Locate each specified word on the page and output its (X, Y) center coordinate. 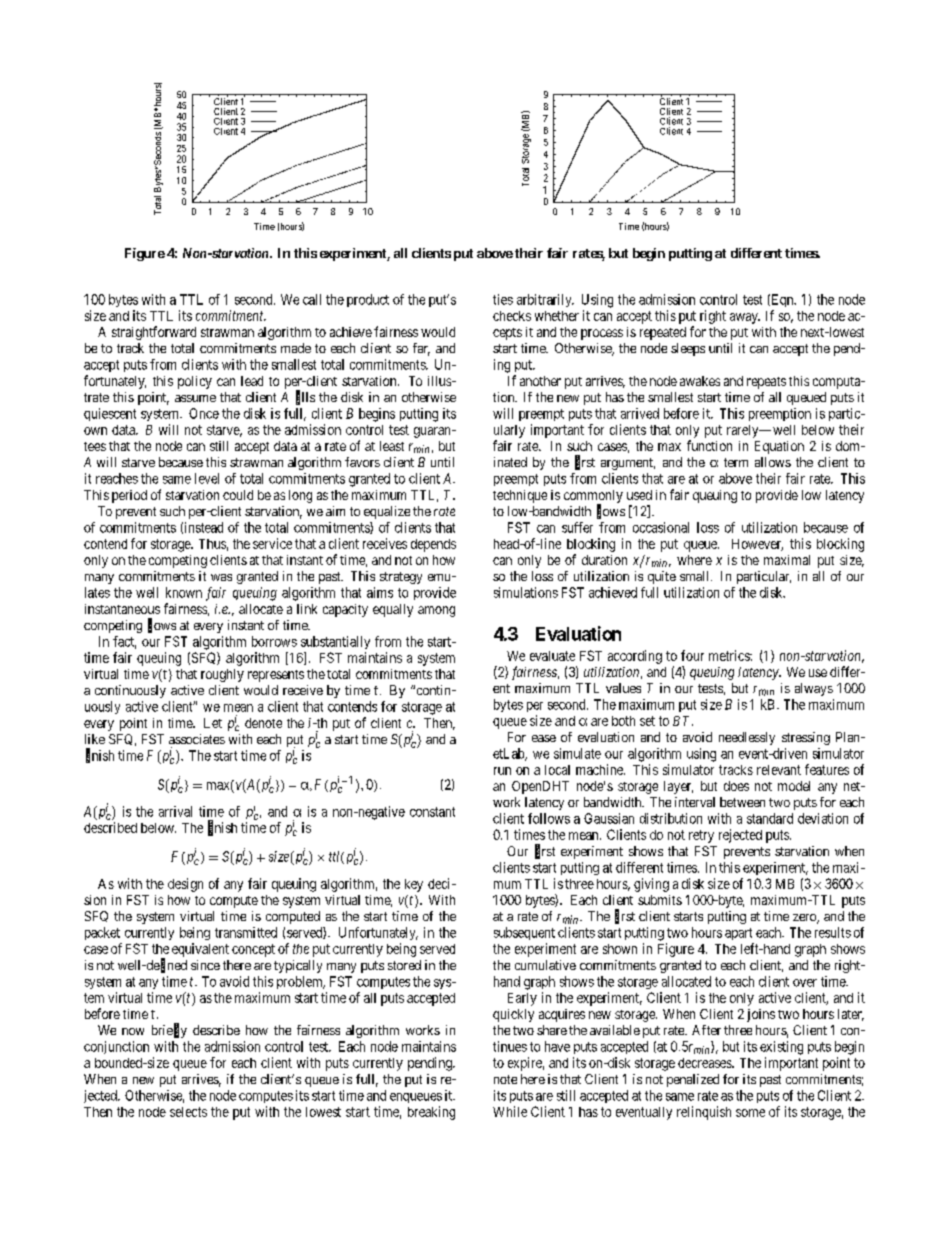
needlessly (747, 738)
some (750, 1113)
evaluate (552, 656)
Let (213, 723)
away (745, 318)
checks (512, 316)
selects (188, 1112)
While (510, 1111)
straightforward (154, 333)
